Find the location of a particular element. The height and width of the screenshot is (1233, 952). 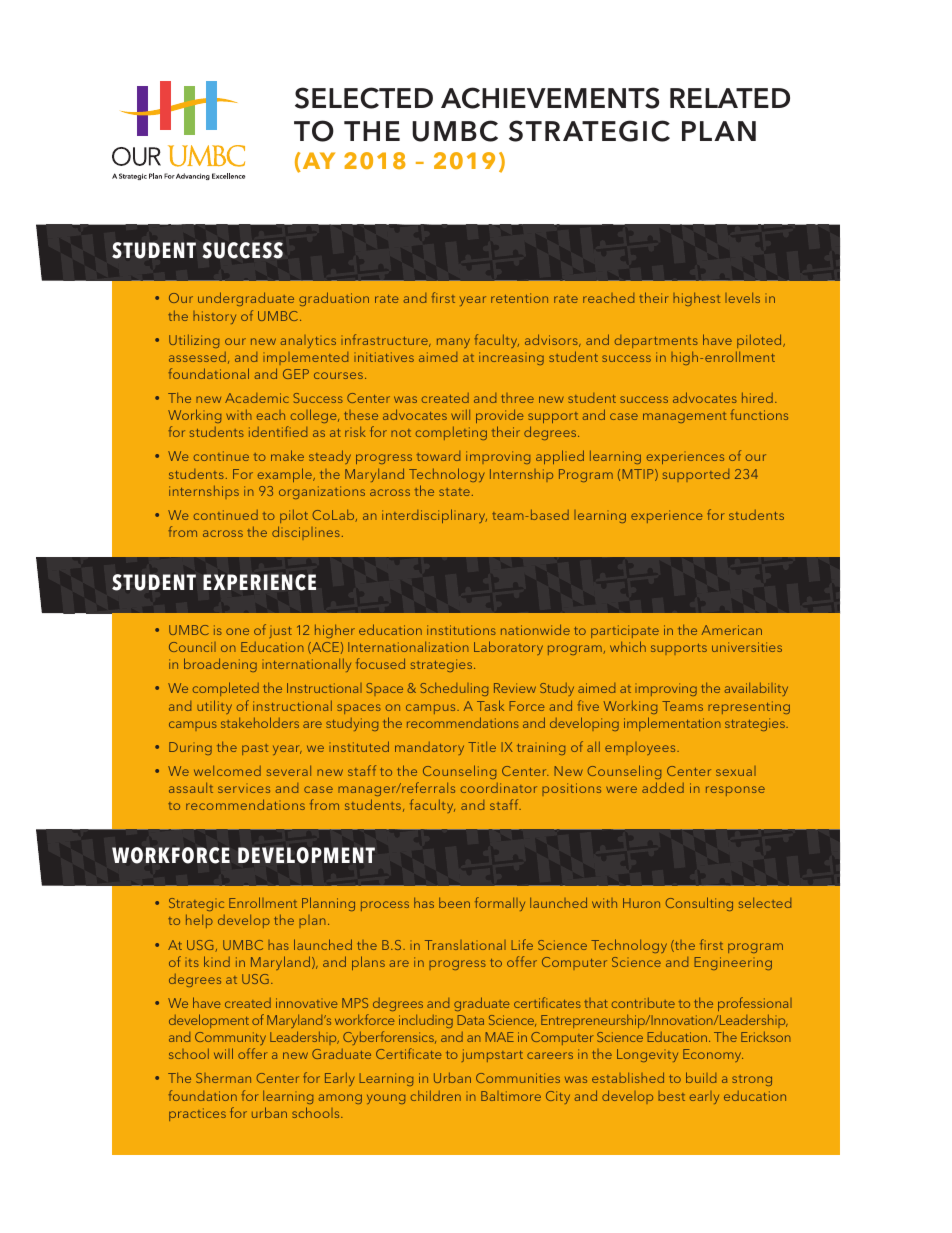

ACHIEVEMENTS is located at coordinates (550, 98).
